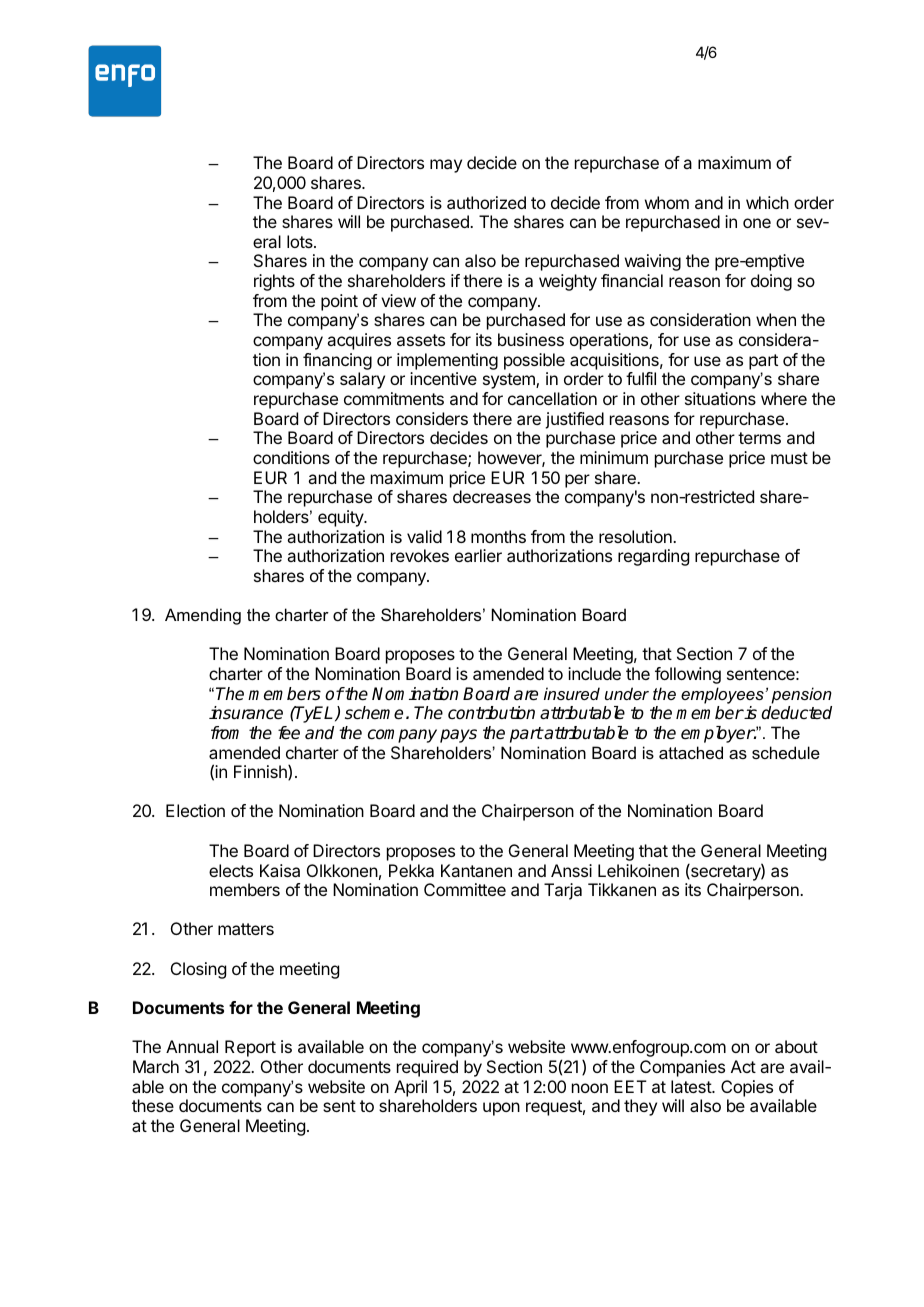 The image size is (924, 1307). What do you see at coordinates (486, 202) in the screenshot?
I see `authorized` at bounding box center [486, 202].
